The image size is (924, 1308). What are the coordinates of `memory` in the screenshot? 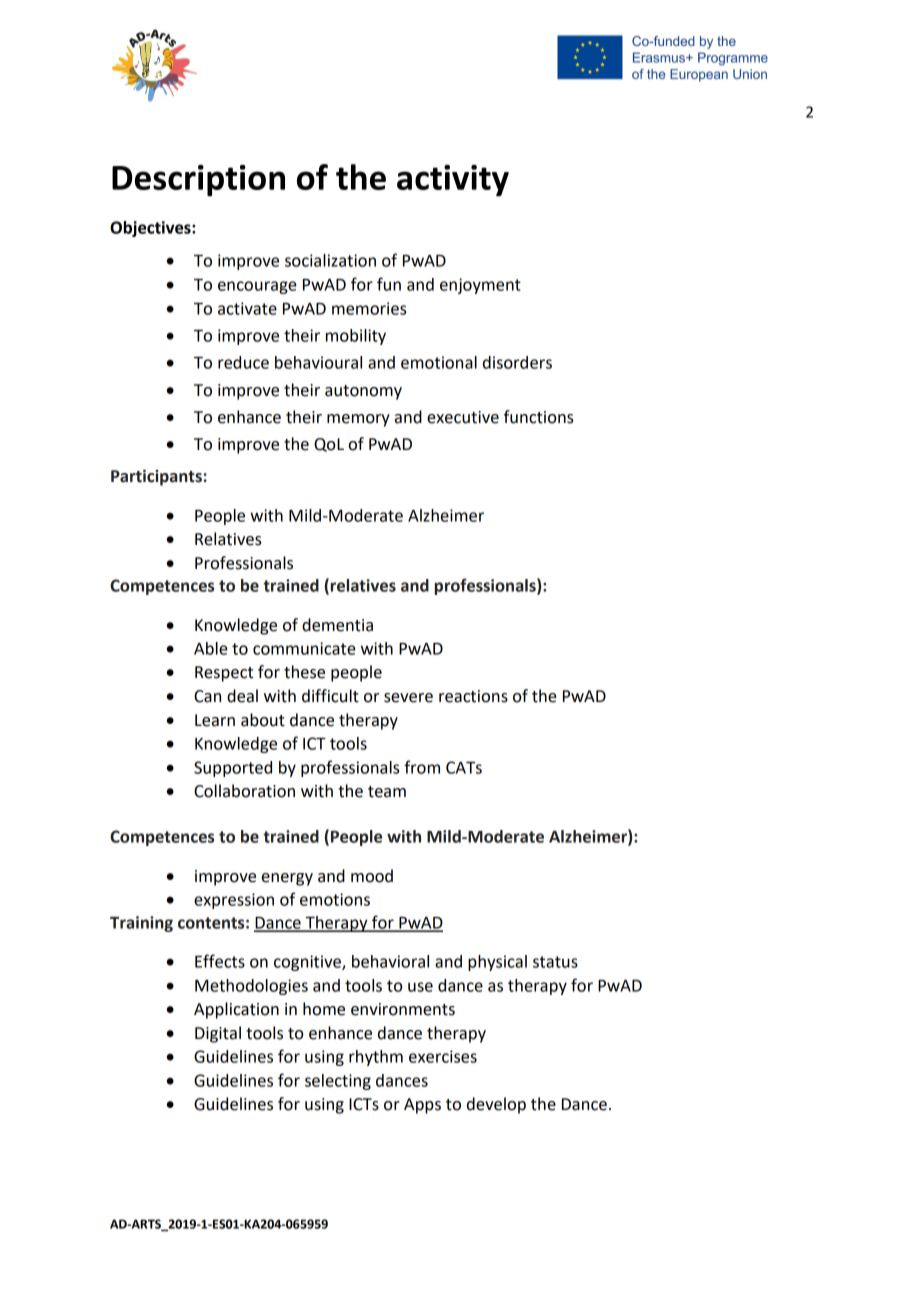 It's located at (358, 420).
